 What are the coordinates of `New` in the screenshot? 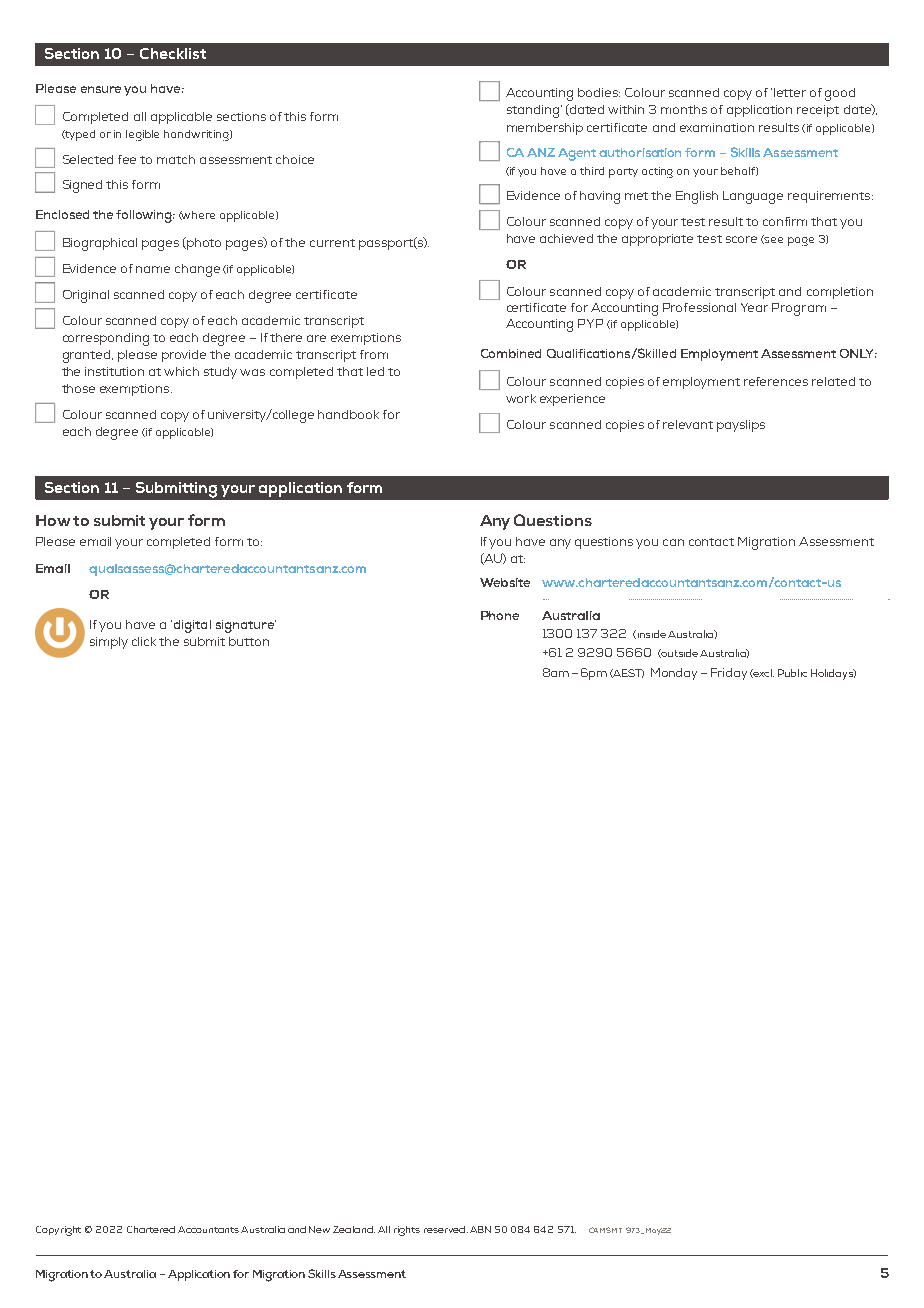 It's located at (319, 1229).
